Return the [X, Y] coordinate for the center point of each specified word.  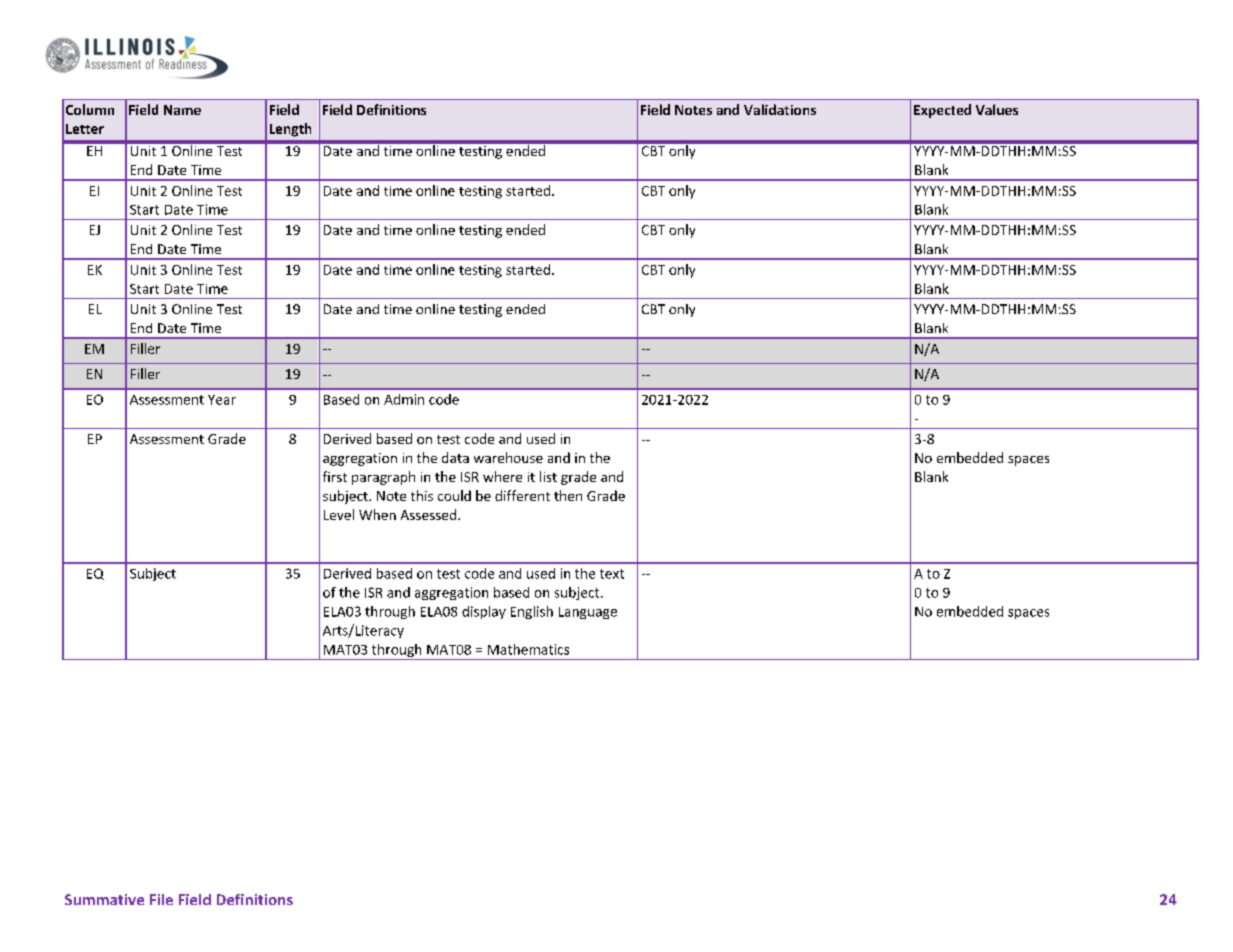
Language [588, 613]
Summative [104, 899]
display [484, 612]
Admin [404, 399]
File [161, 899]
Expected [942, 111]
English [532, 612]
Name [182, 110]
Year [222, 400]
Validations [780, 109]
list [548, 476]
